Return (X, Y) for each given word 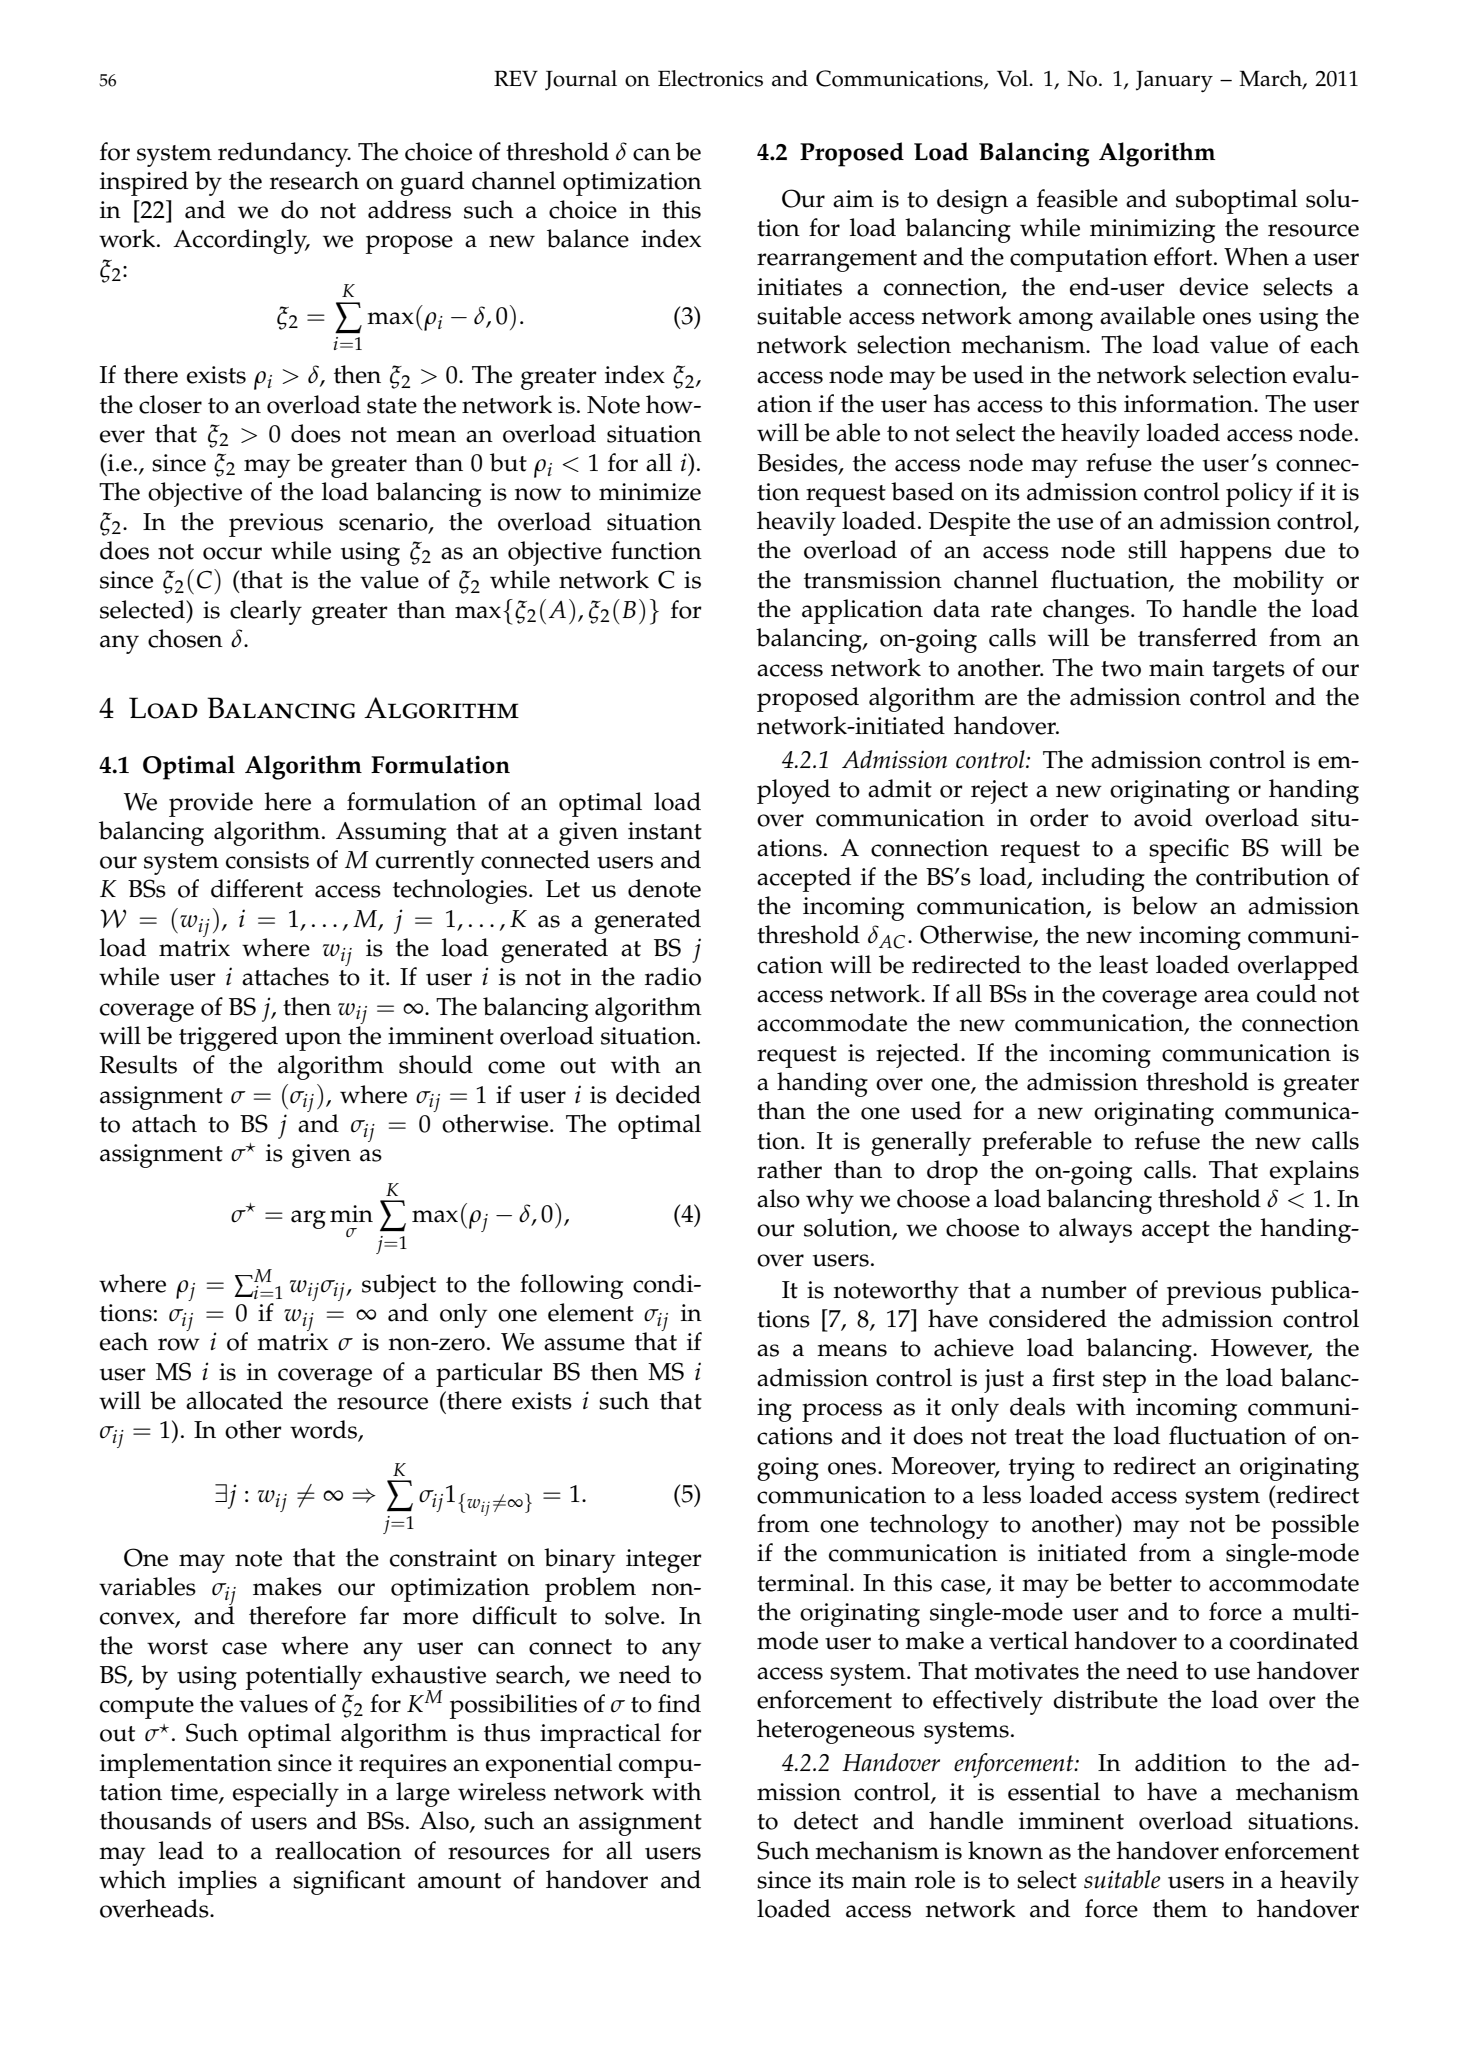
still (1147, 549)
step (1124, 1382)
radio (673, 976)
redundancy (284, 154)
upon (313, 1041)
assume (584, 1344)
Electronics (710, 78)
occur (232, 553)
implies (217, 1882)
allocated (234, 1400)
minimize (650, 492)
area (1226, 996)
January (1174, 81)
